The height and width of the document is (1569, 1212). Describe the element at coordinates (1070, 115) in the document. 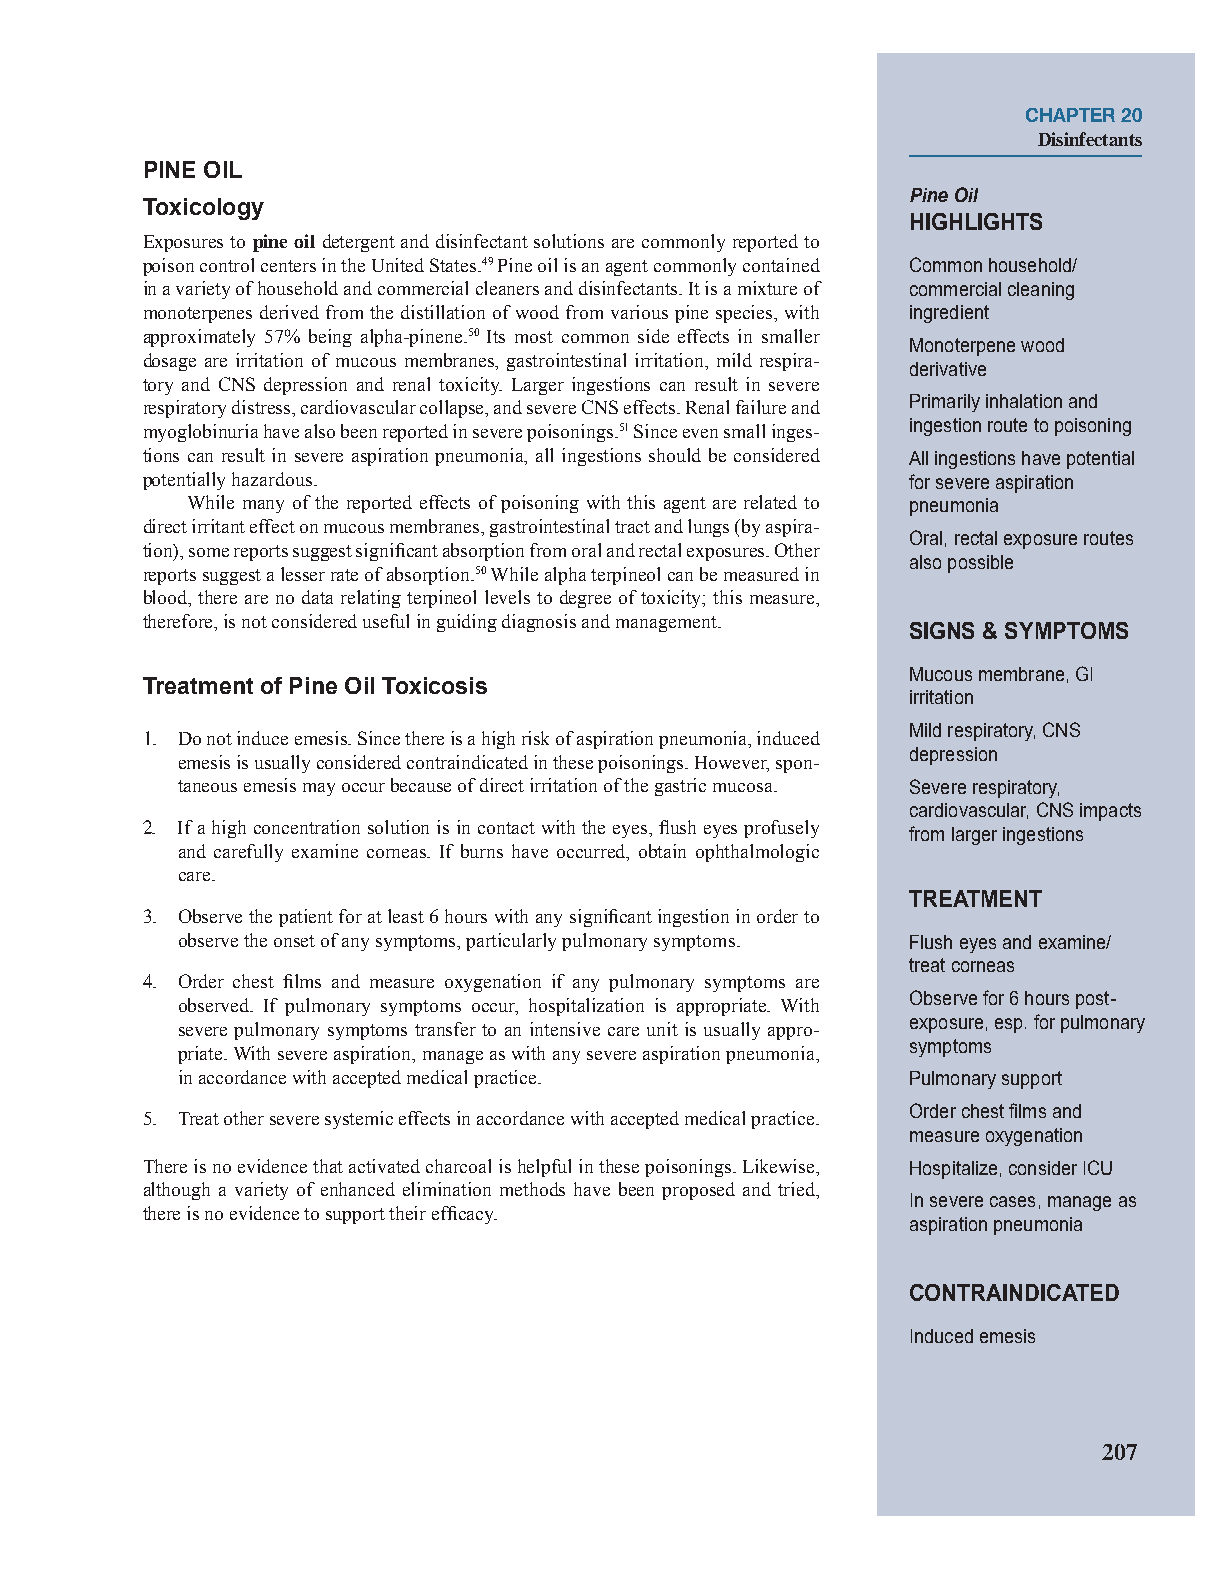

I see `CHAPTER` at that location.
